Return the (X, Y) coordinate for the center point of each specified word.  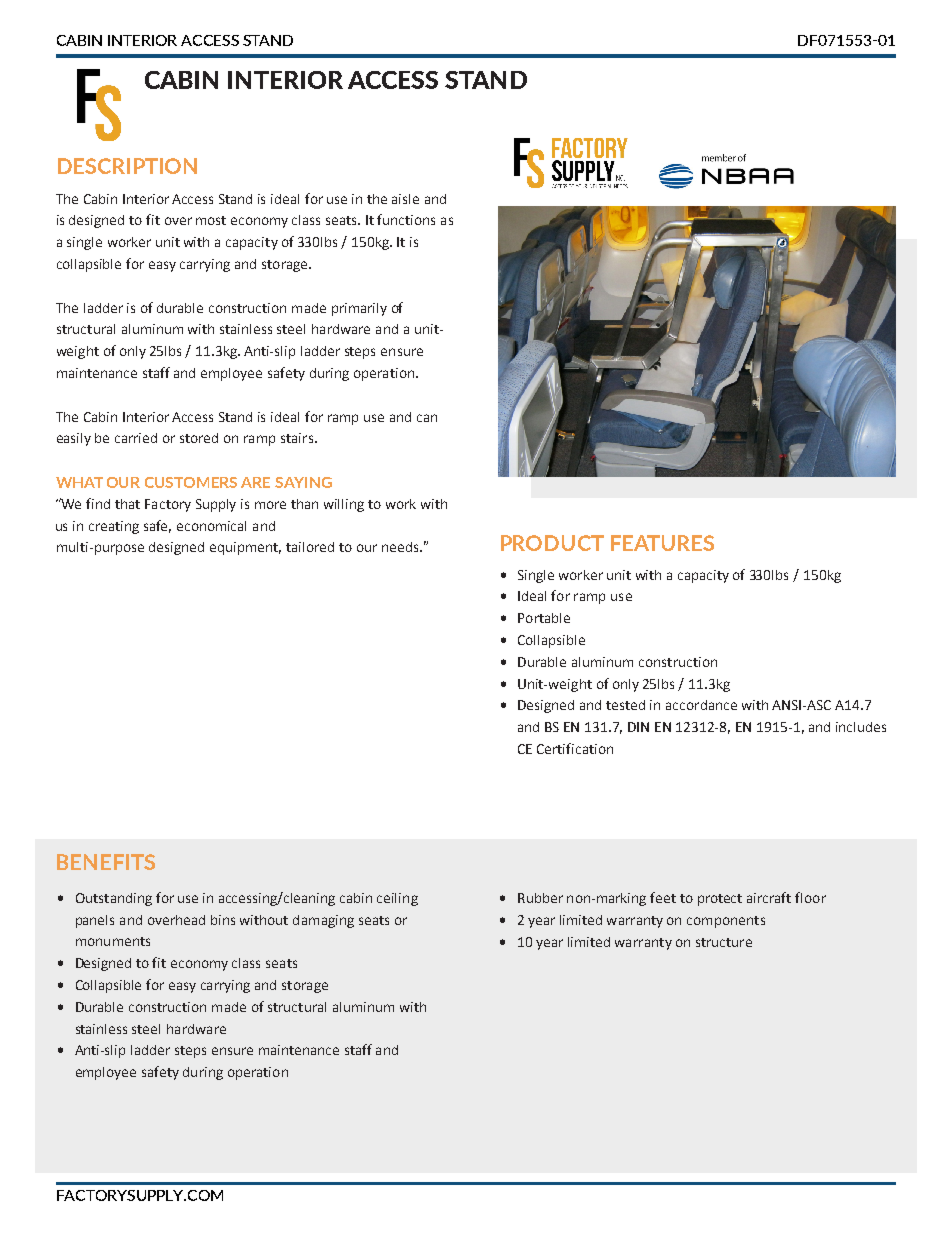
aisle (405, 199)
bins (223, 920)
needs (401, 547)
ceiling (397, 899)
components (726, 922)
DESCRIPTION (127, 166)
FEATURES (662, 543)
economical (211, 526)
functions (406, 219)
